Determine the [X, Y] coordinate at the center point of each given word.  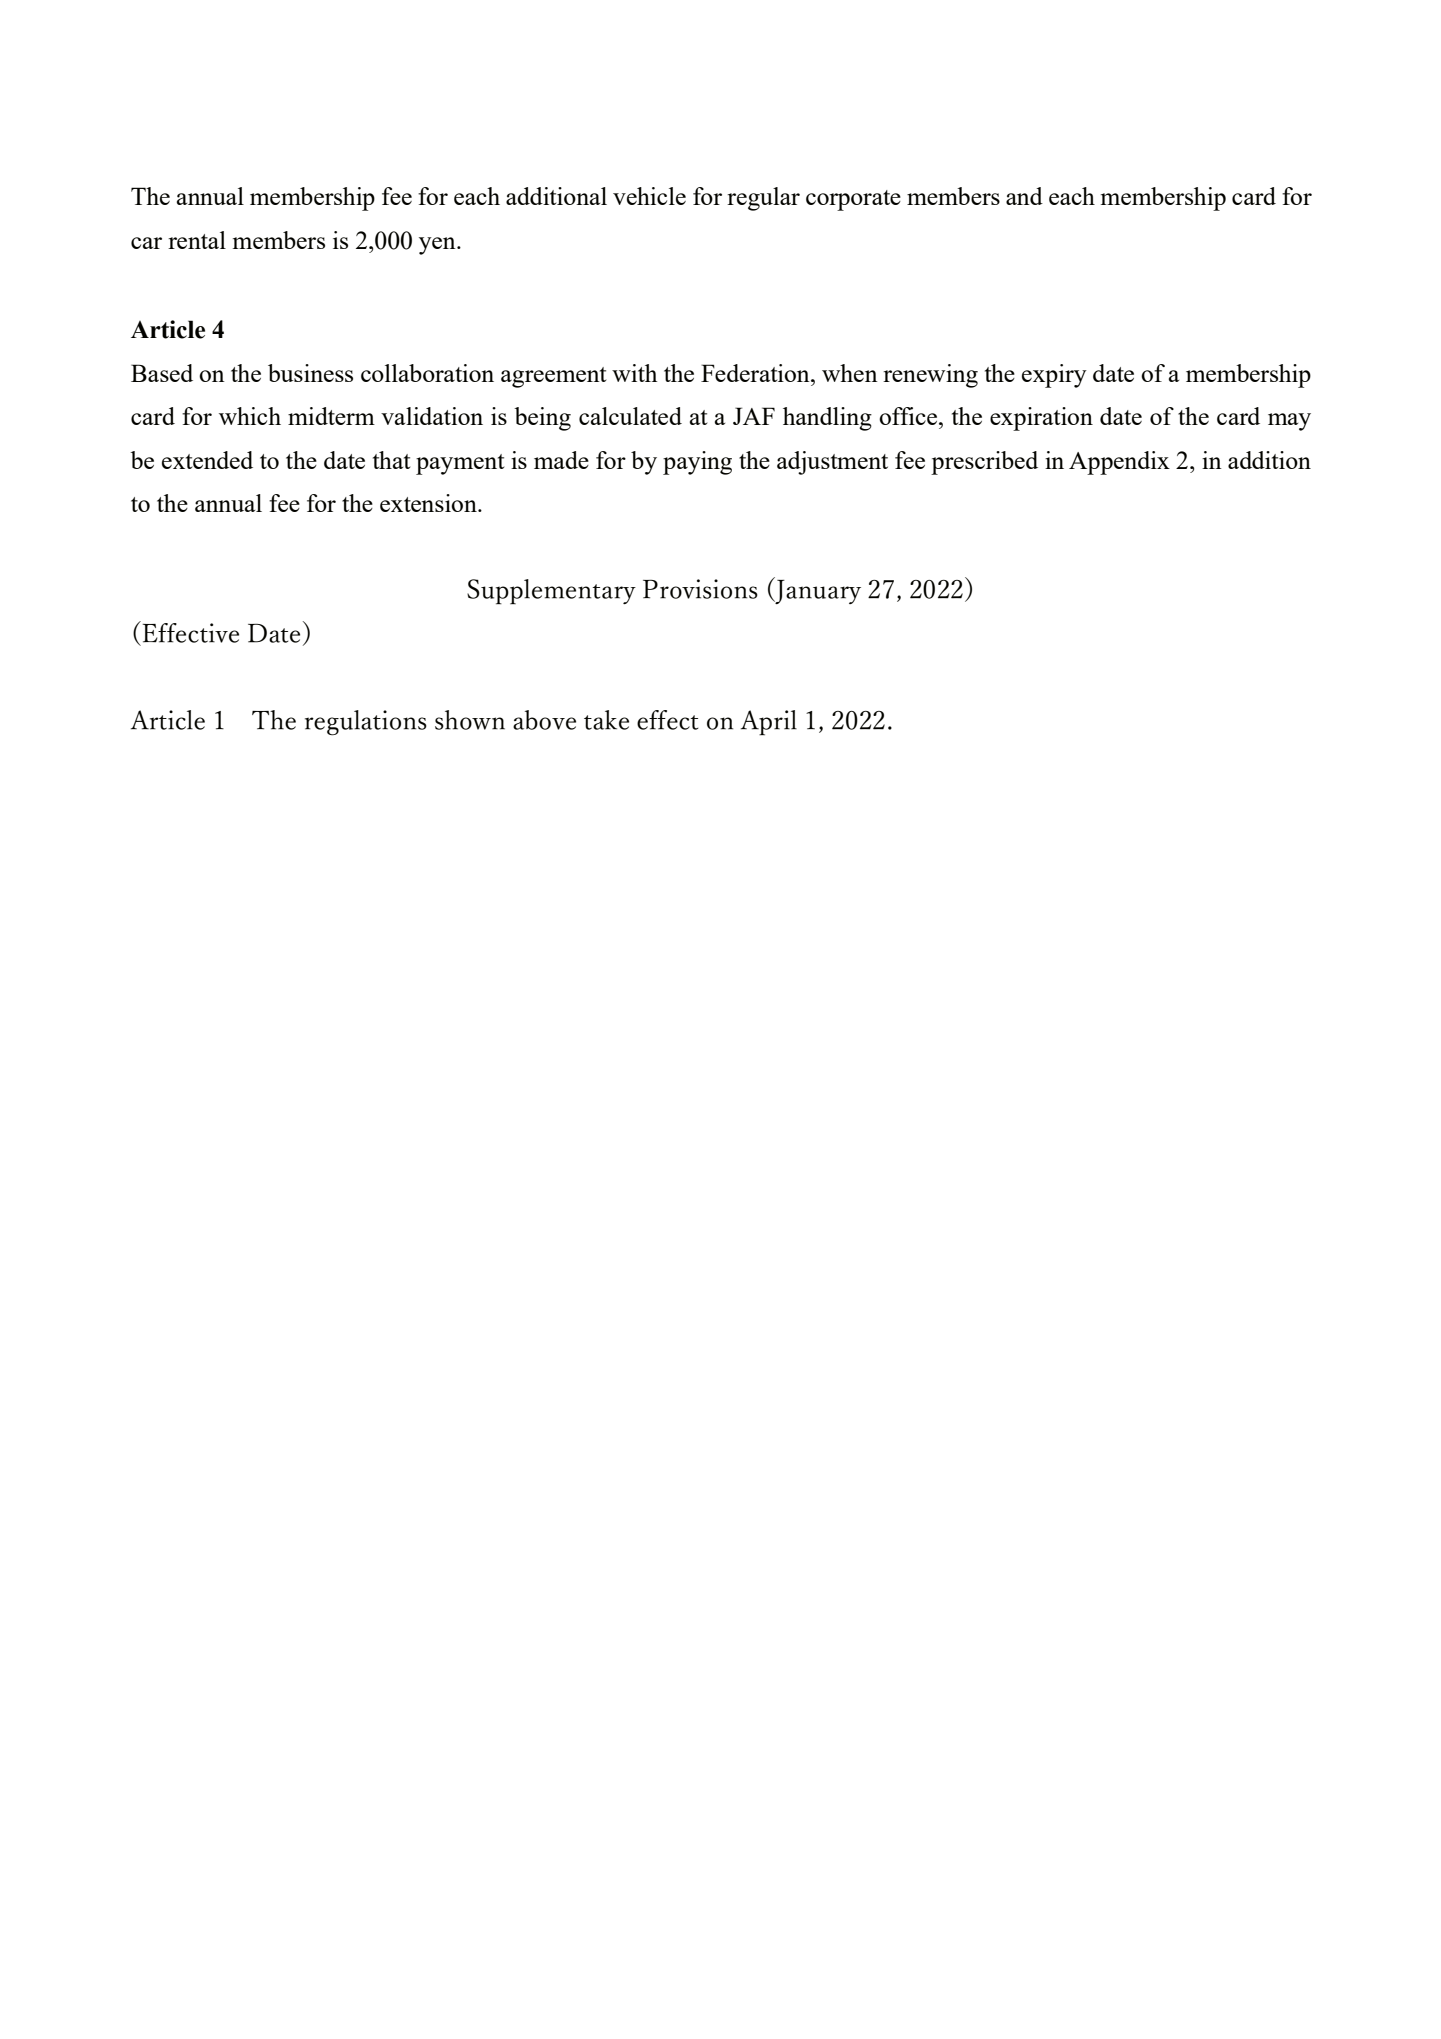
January [817, 590]
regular [763, 199]
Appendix [1119, 463]
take [606, 720]
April [769, 723]
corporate [853, 200]
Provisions [700, 589]
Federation [756, 373]
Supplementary [551, 592]
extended [207, 460]
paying [697, 463]
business [310, 373]
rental [197, 240]
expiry [1054, 376]
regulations [366, 723]
